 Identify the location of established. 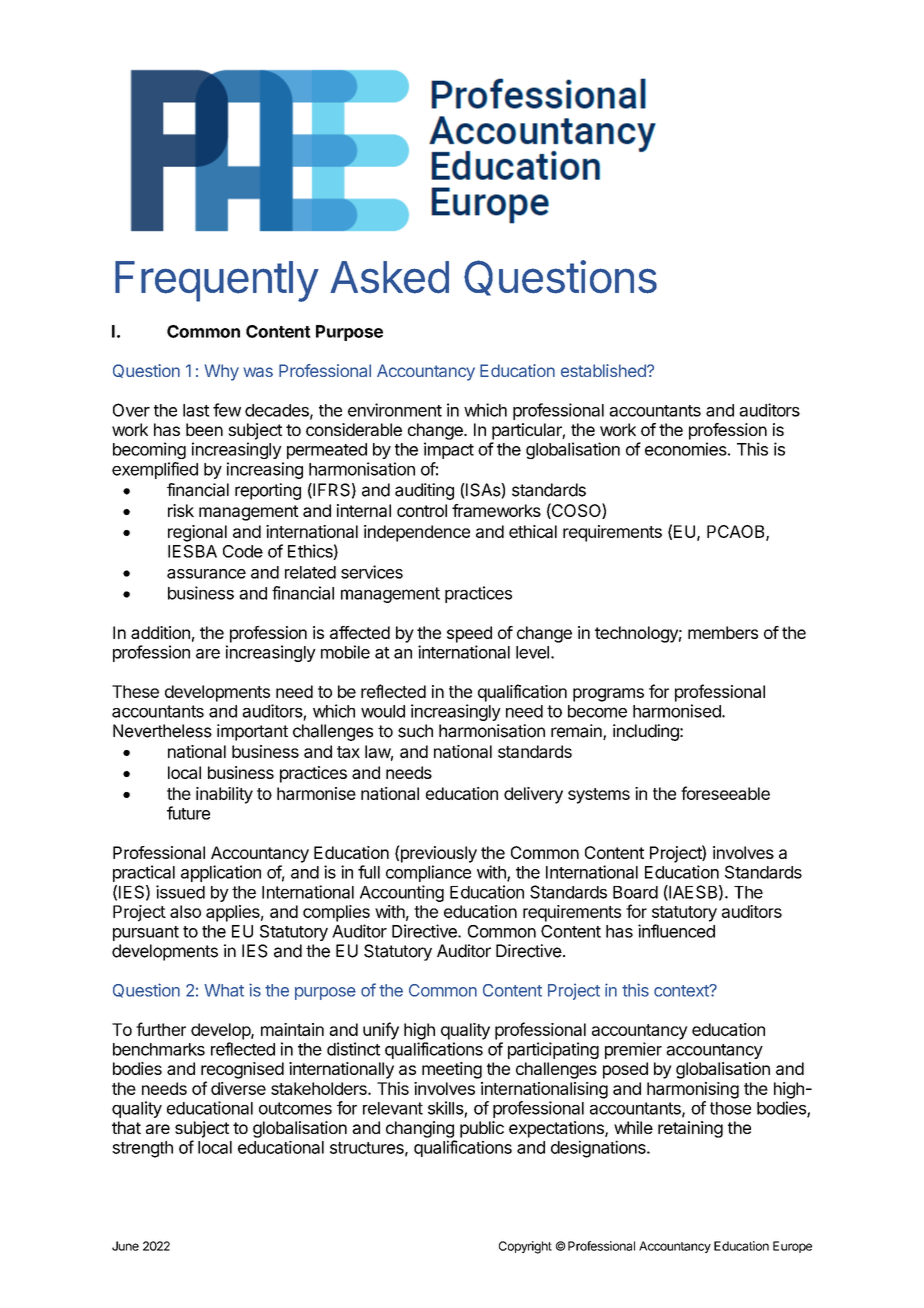
(604, 370).
